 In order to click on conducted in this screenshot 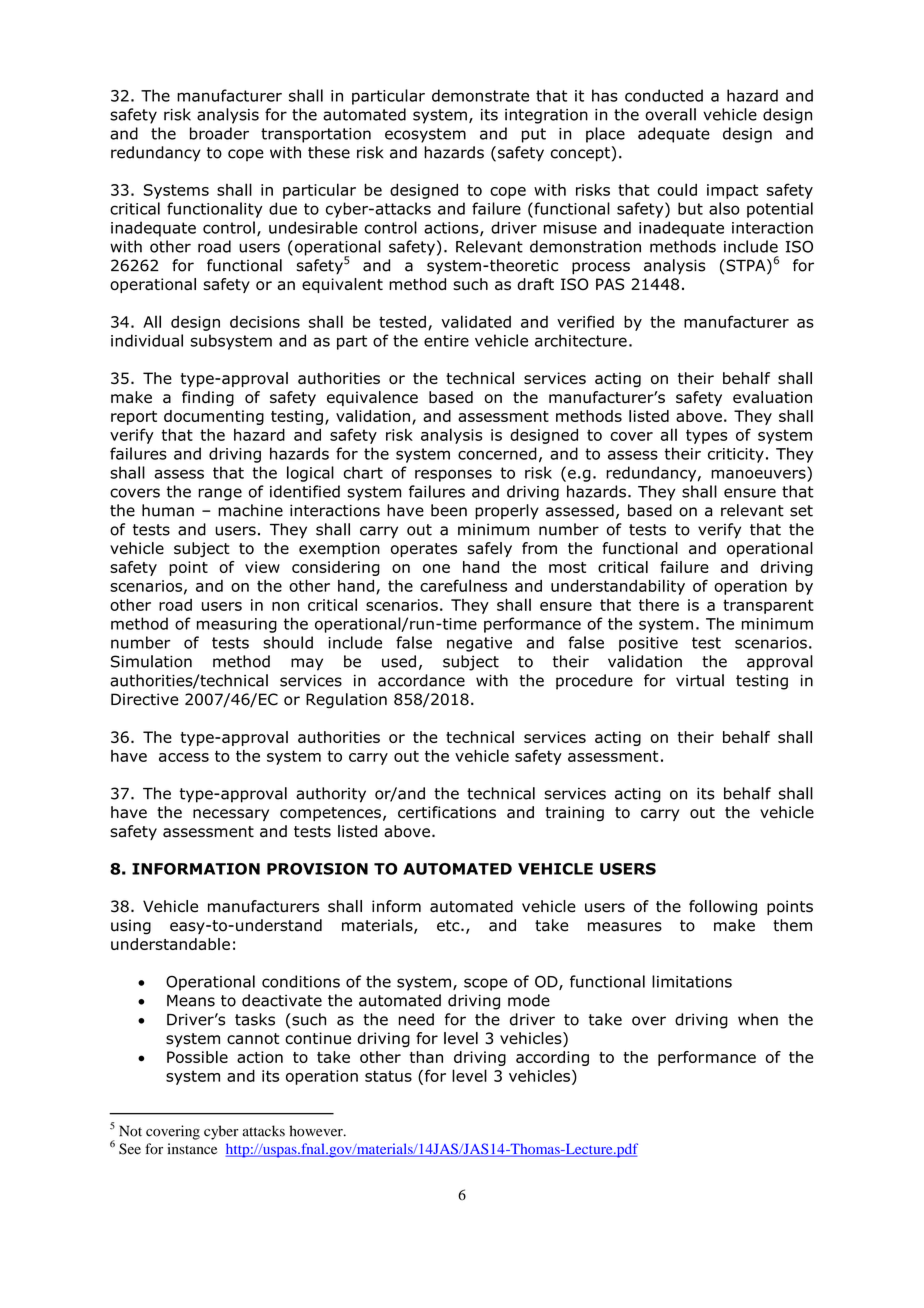, I will do `click(664, 95)`.
